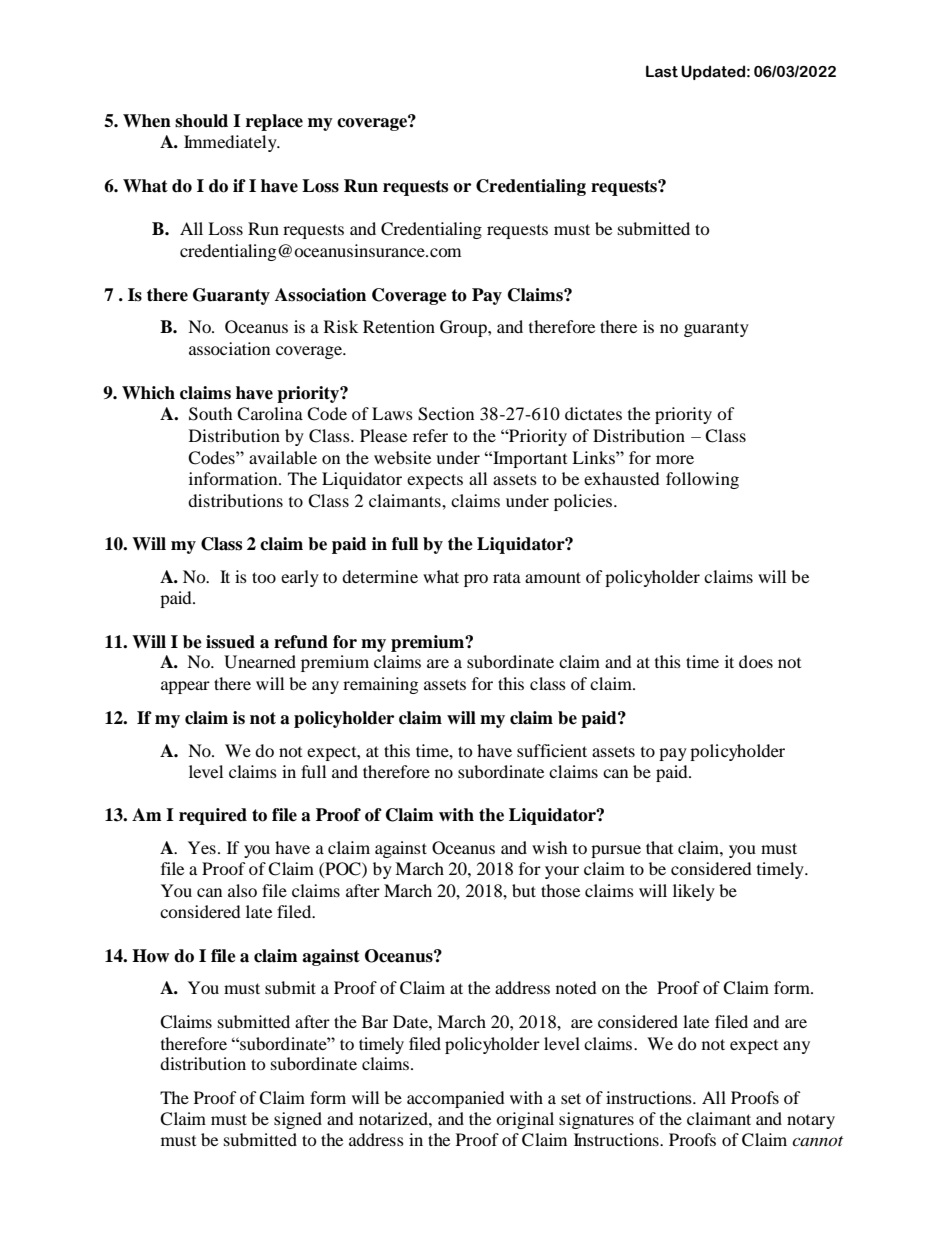  Describe the element at coordinates (464, 328) in the screenshot. I see `Group` at that location.
